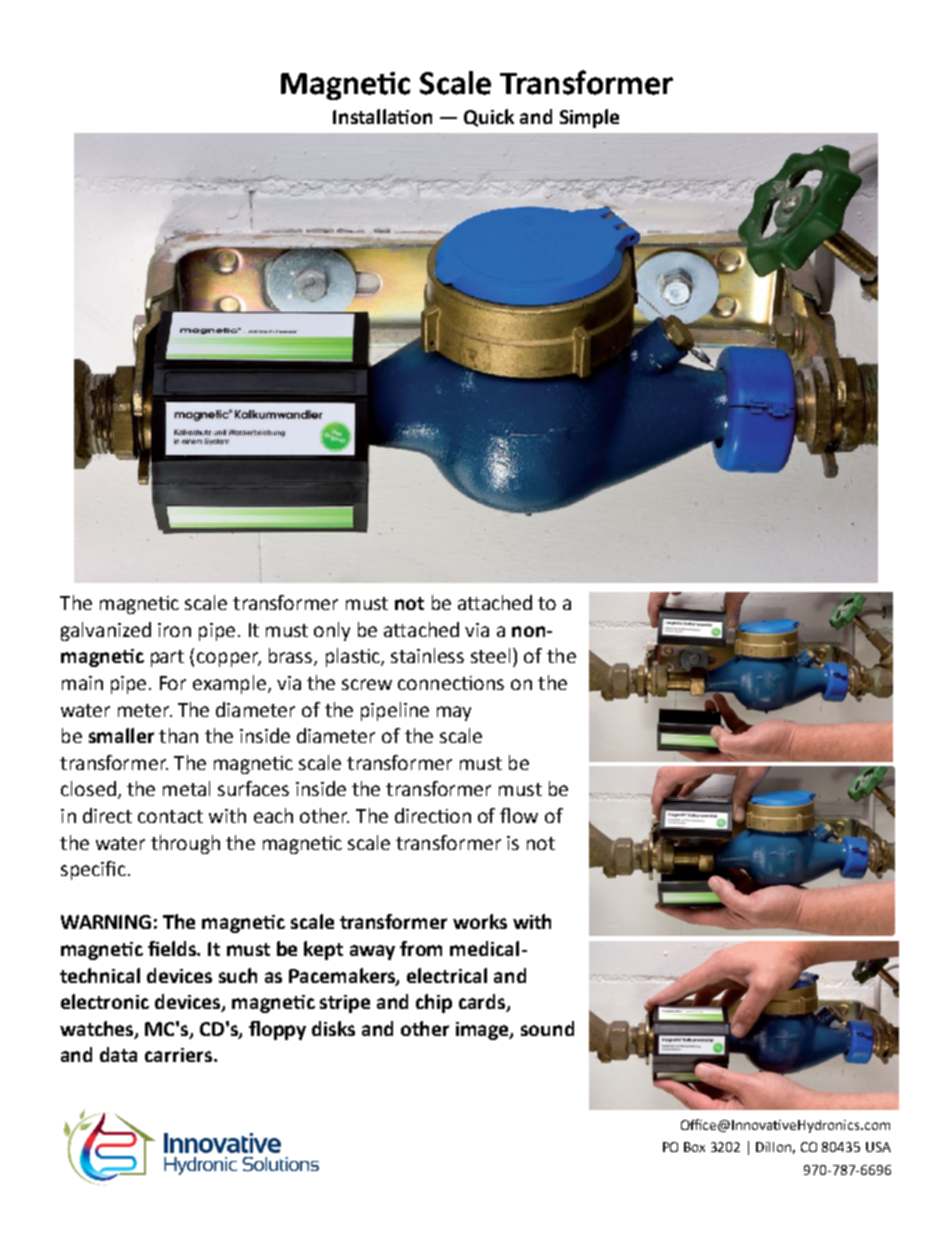 The image size is (952, 1233). Describe the element at coordinates (490, 655) in the screenshot. I see `steel` at that location.
